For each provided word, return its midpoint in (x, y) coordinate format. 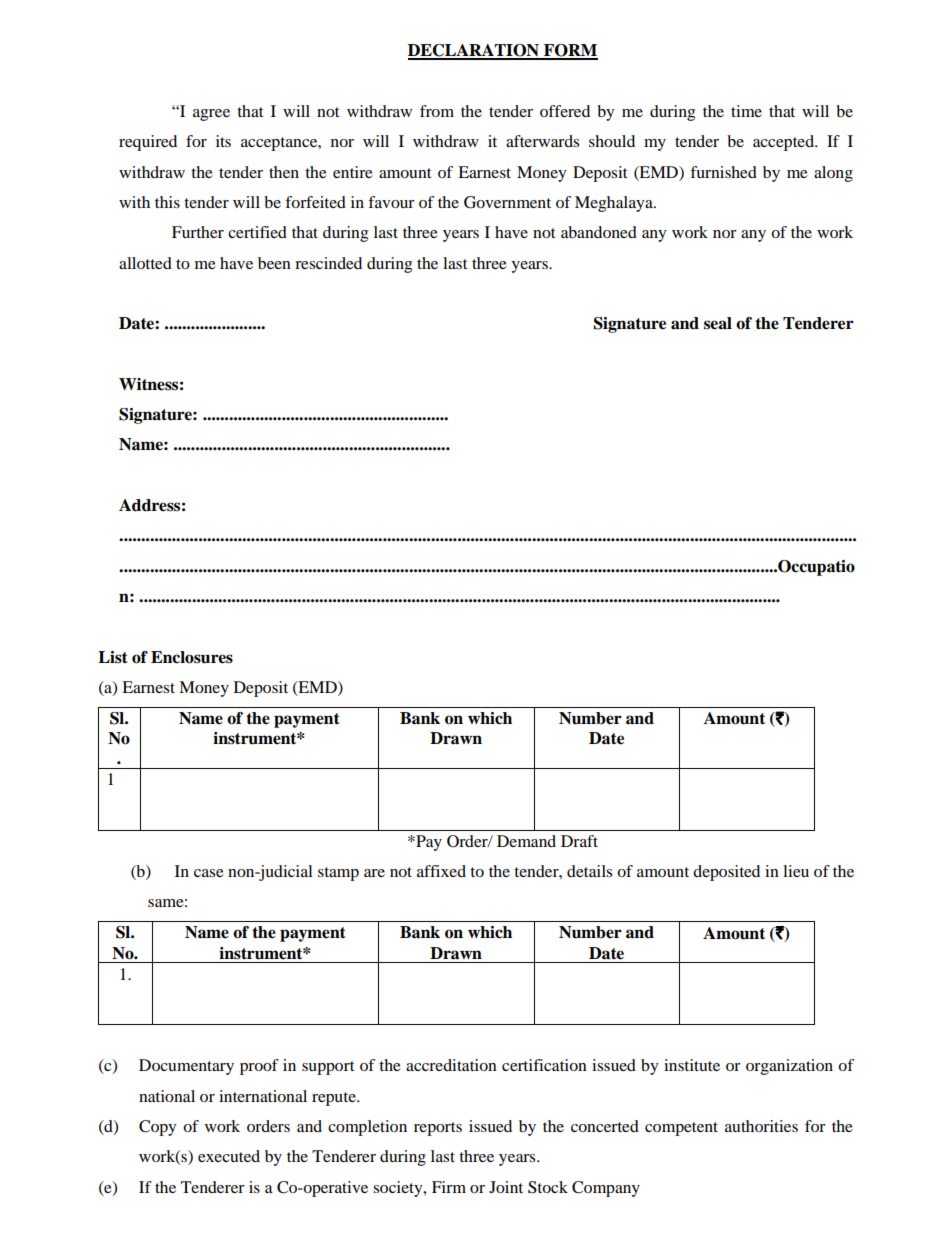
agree (211, 115)
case (209, 873)
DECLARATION (474, 51)
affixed (441, 871)
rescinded (328, 263)
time (746, 111)
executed (229, 1156)
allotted (145, 263)
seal (718, 323)
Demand (526, 841)
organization (789, 1067)
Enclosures (192, 657)
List (113, 657)
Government (507, 202)
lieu (796, 871)
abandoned (599, 232)
